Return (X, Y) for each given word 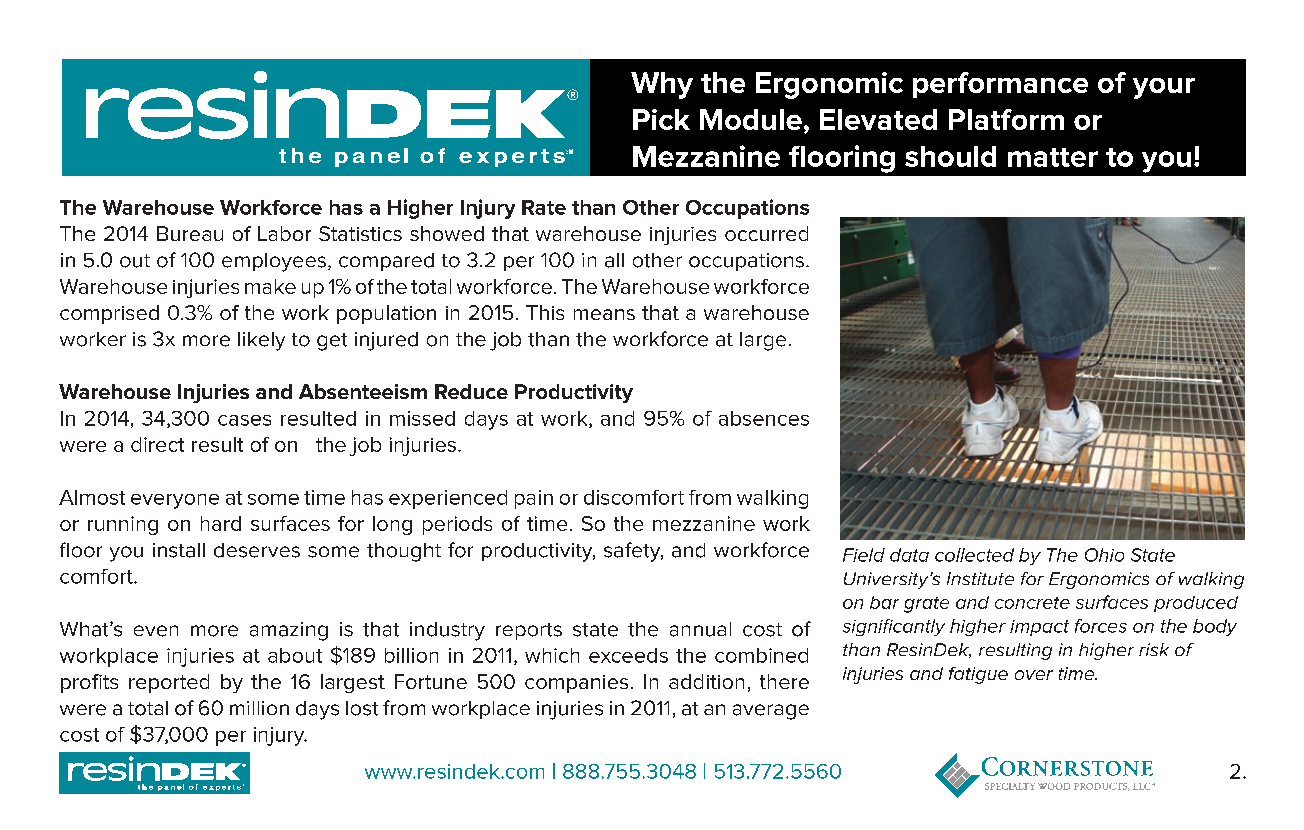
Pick (661, 119)
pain (534, 499)
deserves (257, 550)
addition (706, 681)
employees (274, 262)
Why (662, 85)
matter (1053, 157)
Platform (1006, 119)
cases (244, 420)
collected (974, 555)
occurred (766, 233)
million (259, 708)
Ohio (1104, 555)
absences (764, 418)
